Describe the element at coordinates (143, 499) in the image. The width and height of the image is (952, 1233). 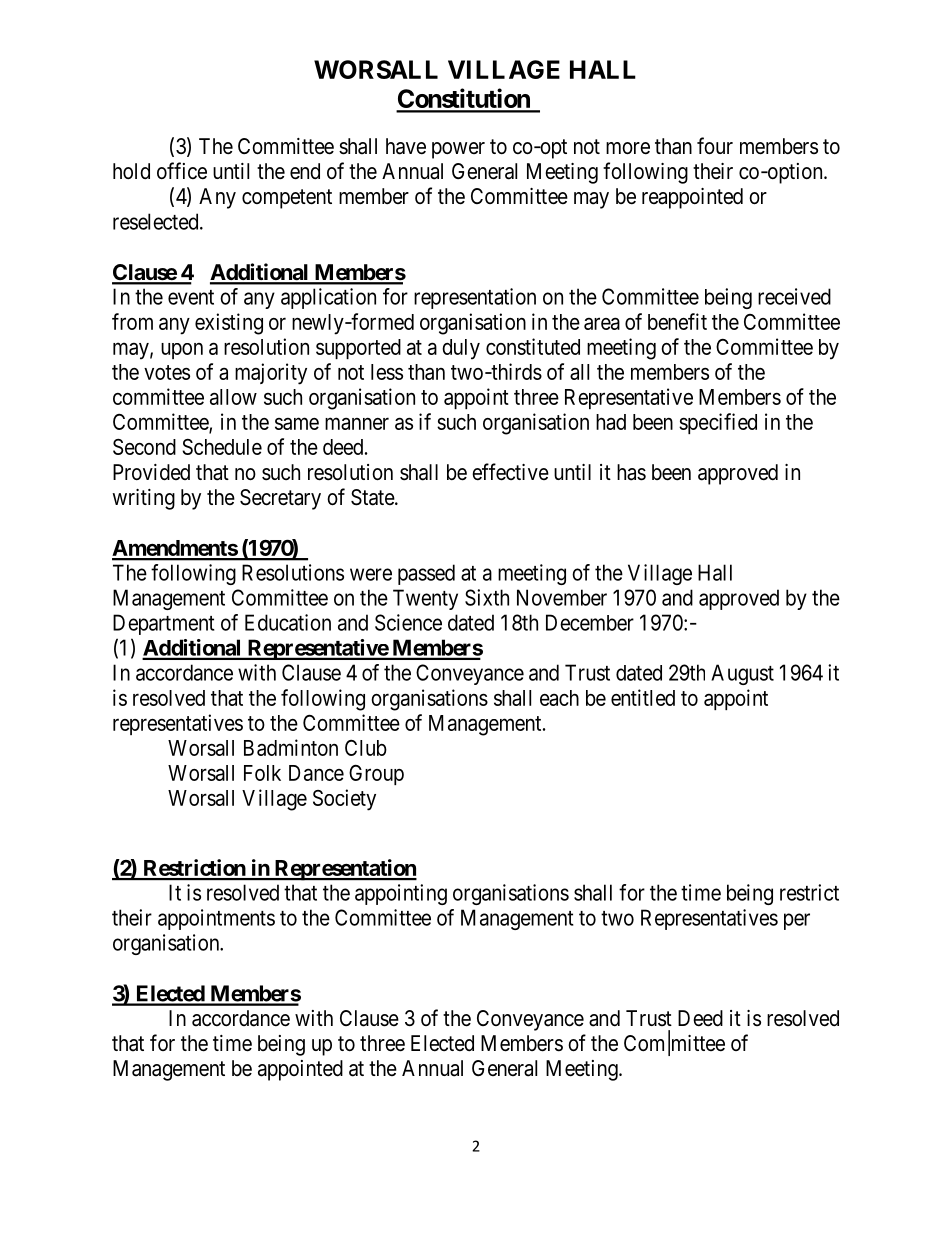
I see `writing` at that location.
